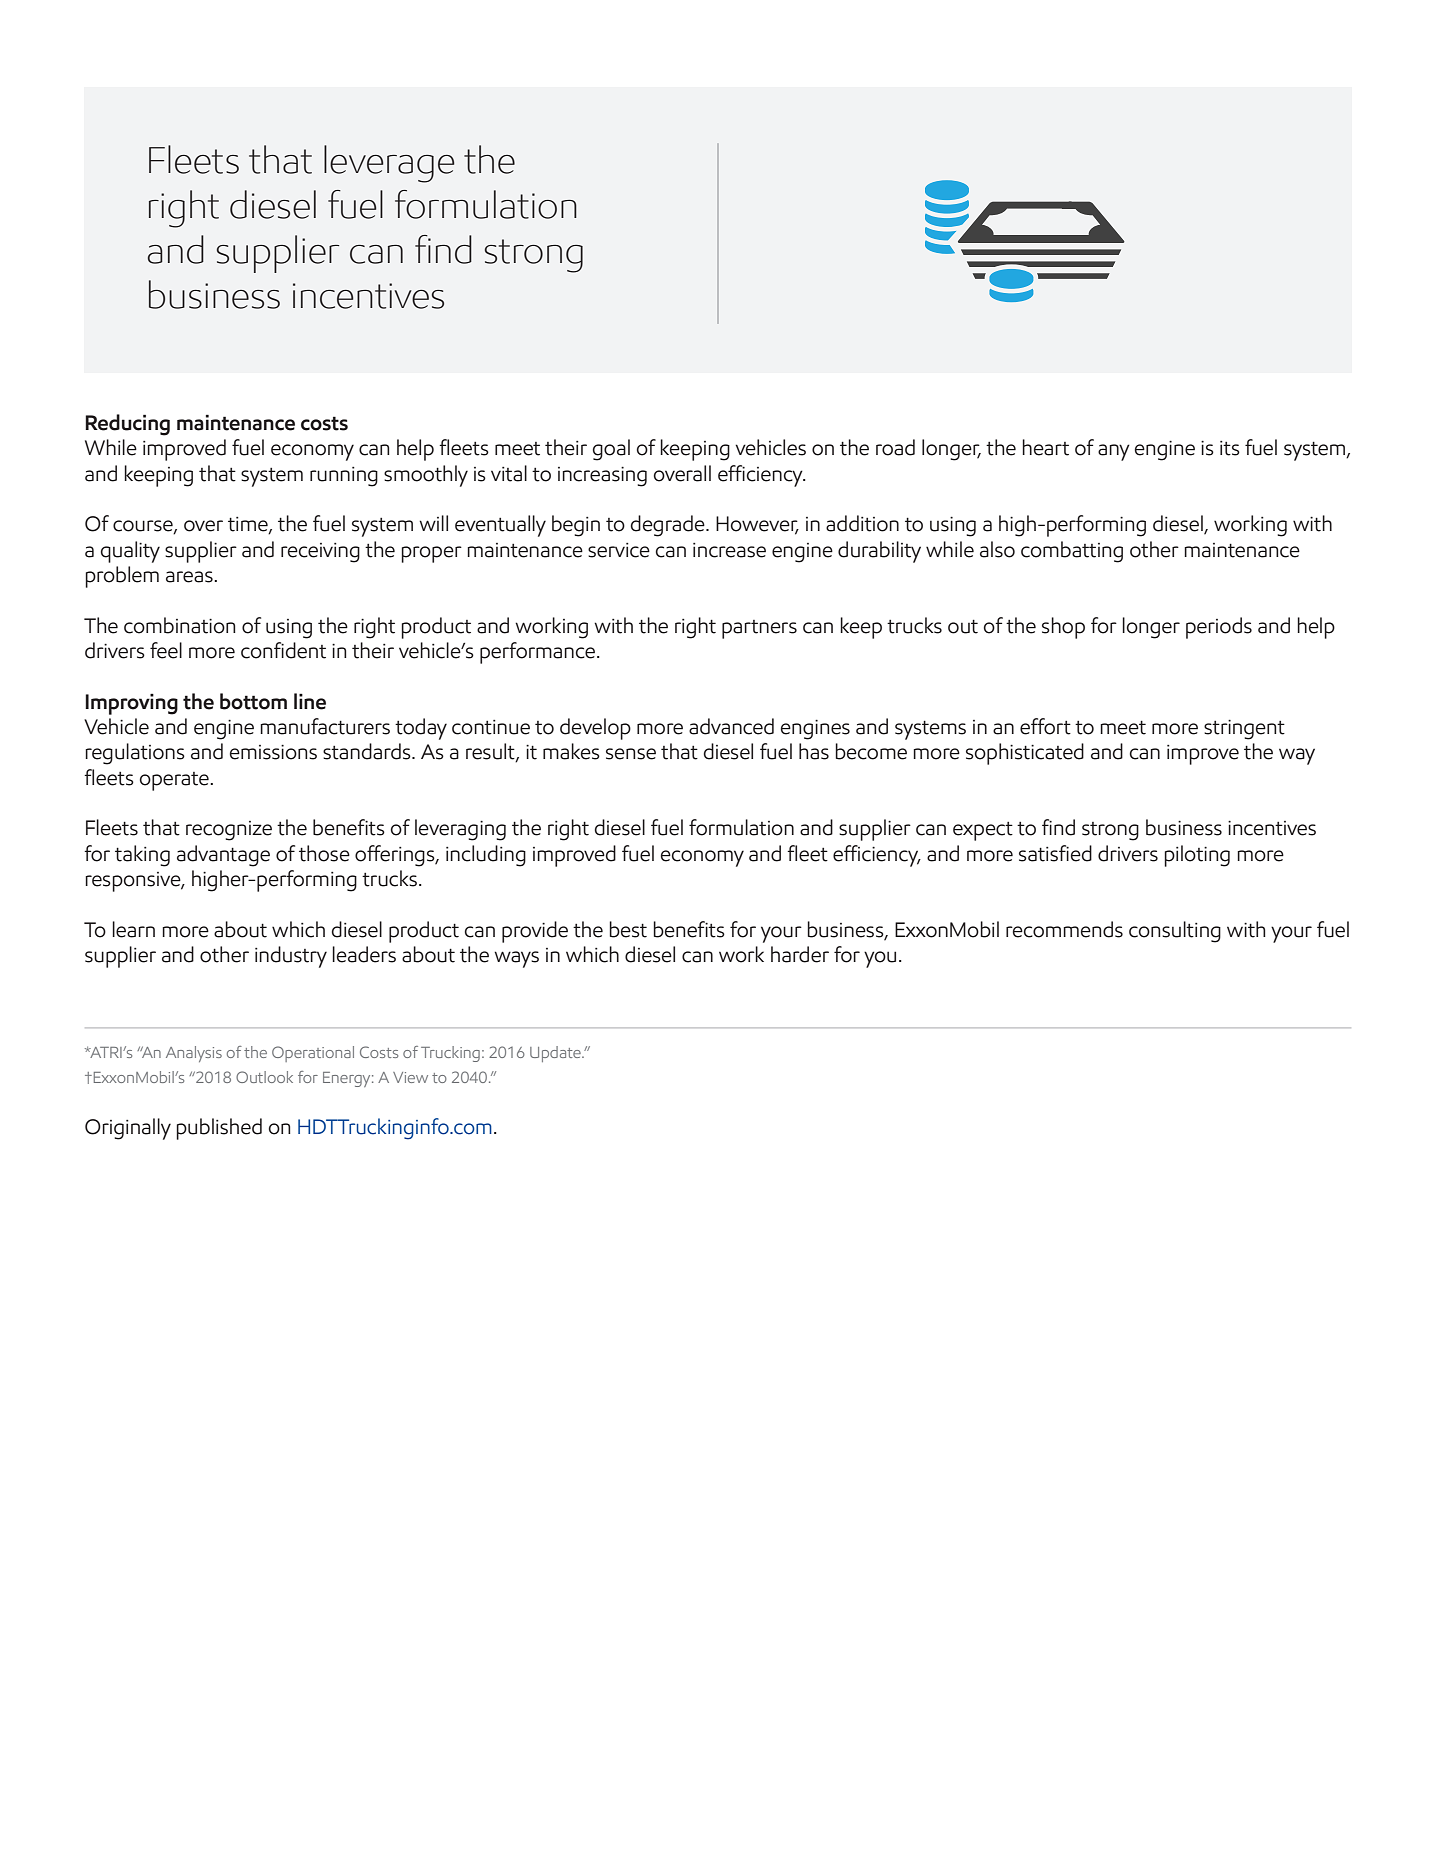 The width and height of the document is (1436, 1859). What do you see at coordinates (628, 929) in the document?
I see `best` at bounding box center [628, 929].
